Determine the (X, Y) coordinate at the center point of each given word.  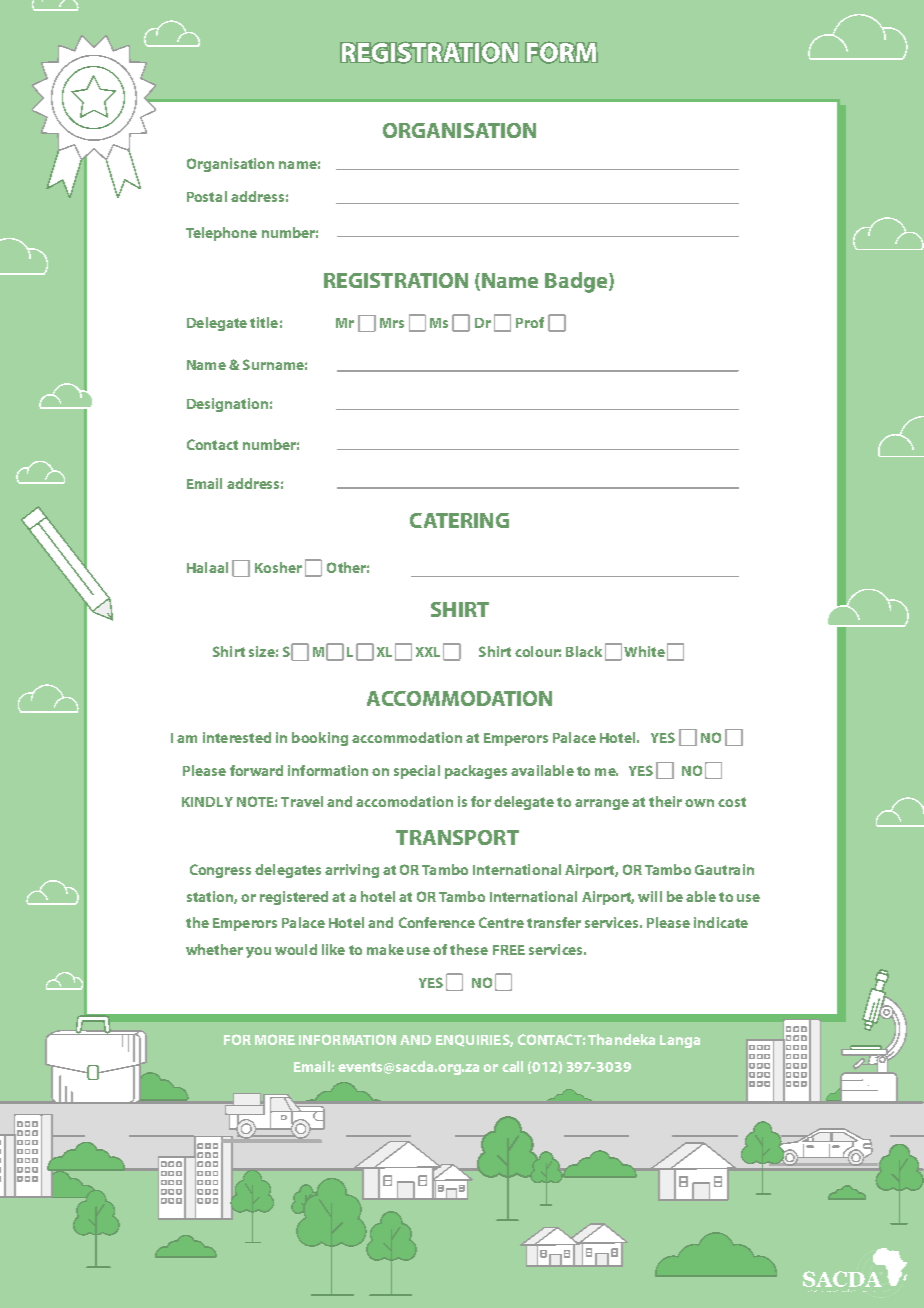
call (512, 1066)
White (644, 651)
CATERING (459, 520)
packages (476, 772)
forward (256, 770)
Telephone (221, 234)
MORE (275, 1039)
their (665, 801)
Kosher (278, 567)
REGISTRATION (396, 280)
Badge (577, 282)
